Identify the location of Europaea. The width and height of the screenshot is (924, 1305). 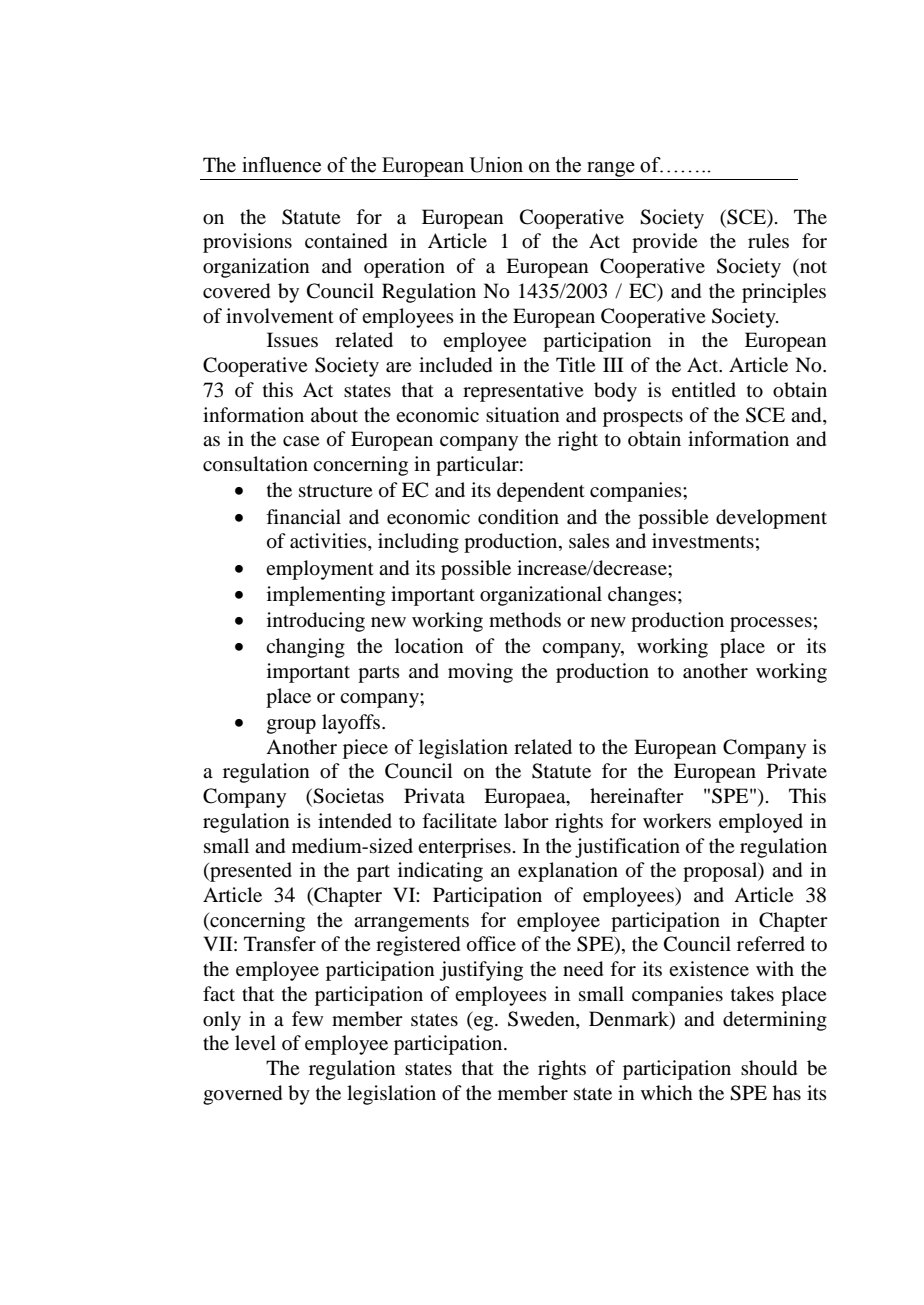
(526, 798).
